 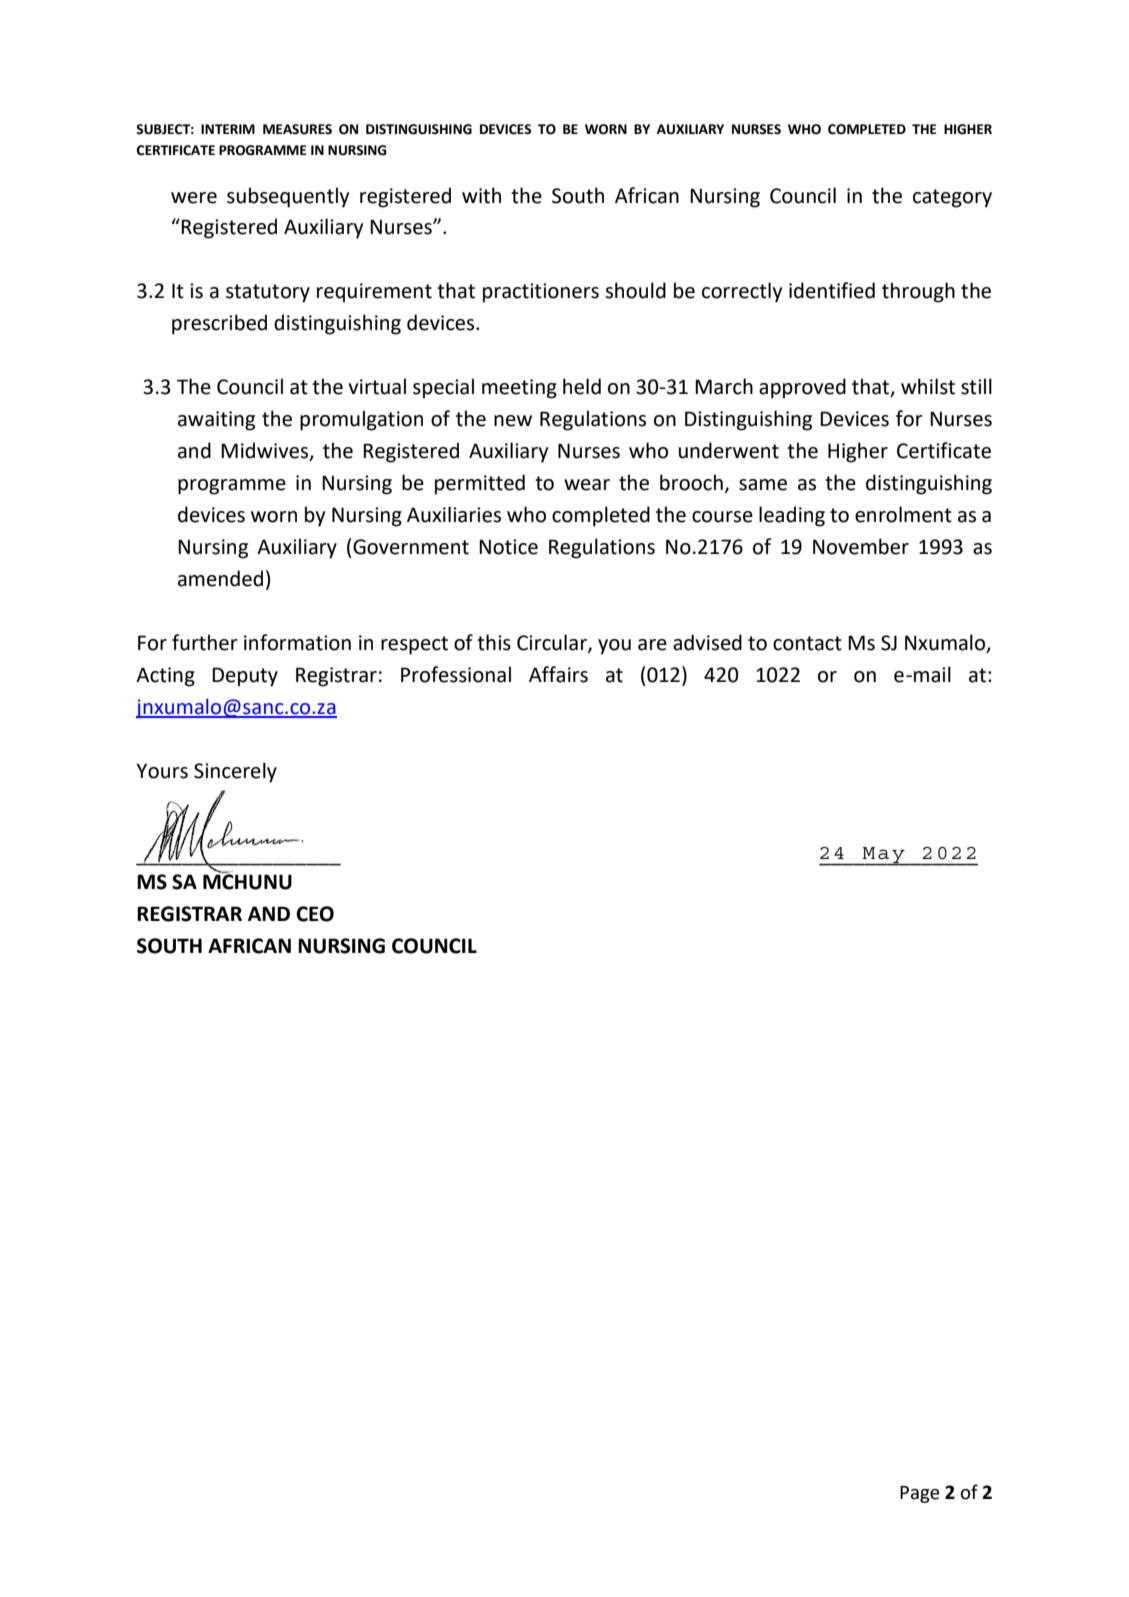 What do you see at coordinates (481, 195) in the document?
I see `with` at bounding box center [481, 195].
